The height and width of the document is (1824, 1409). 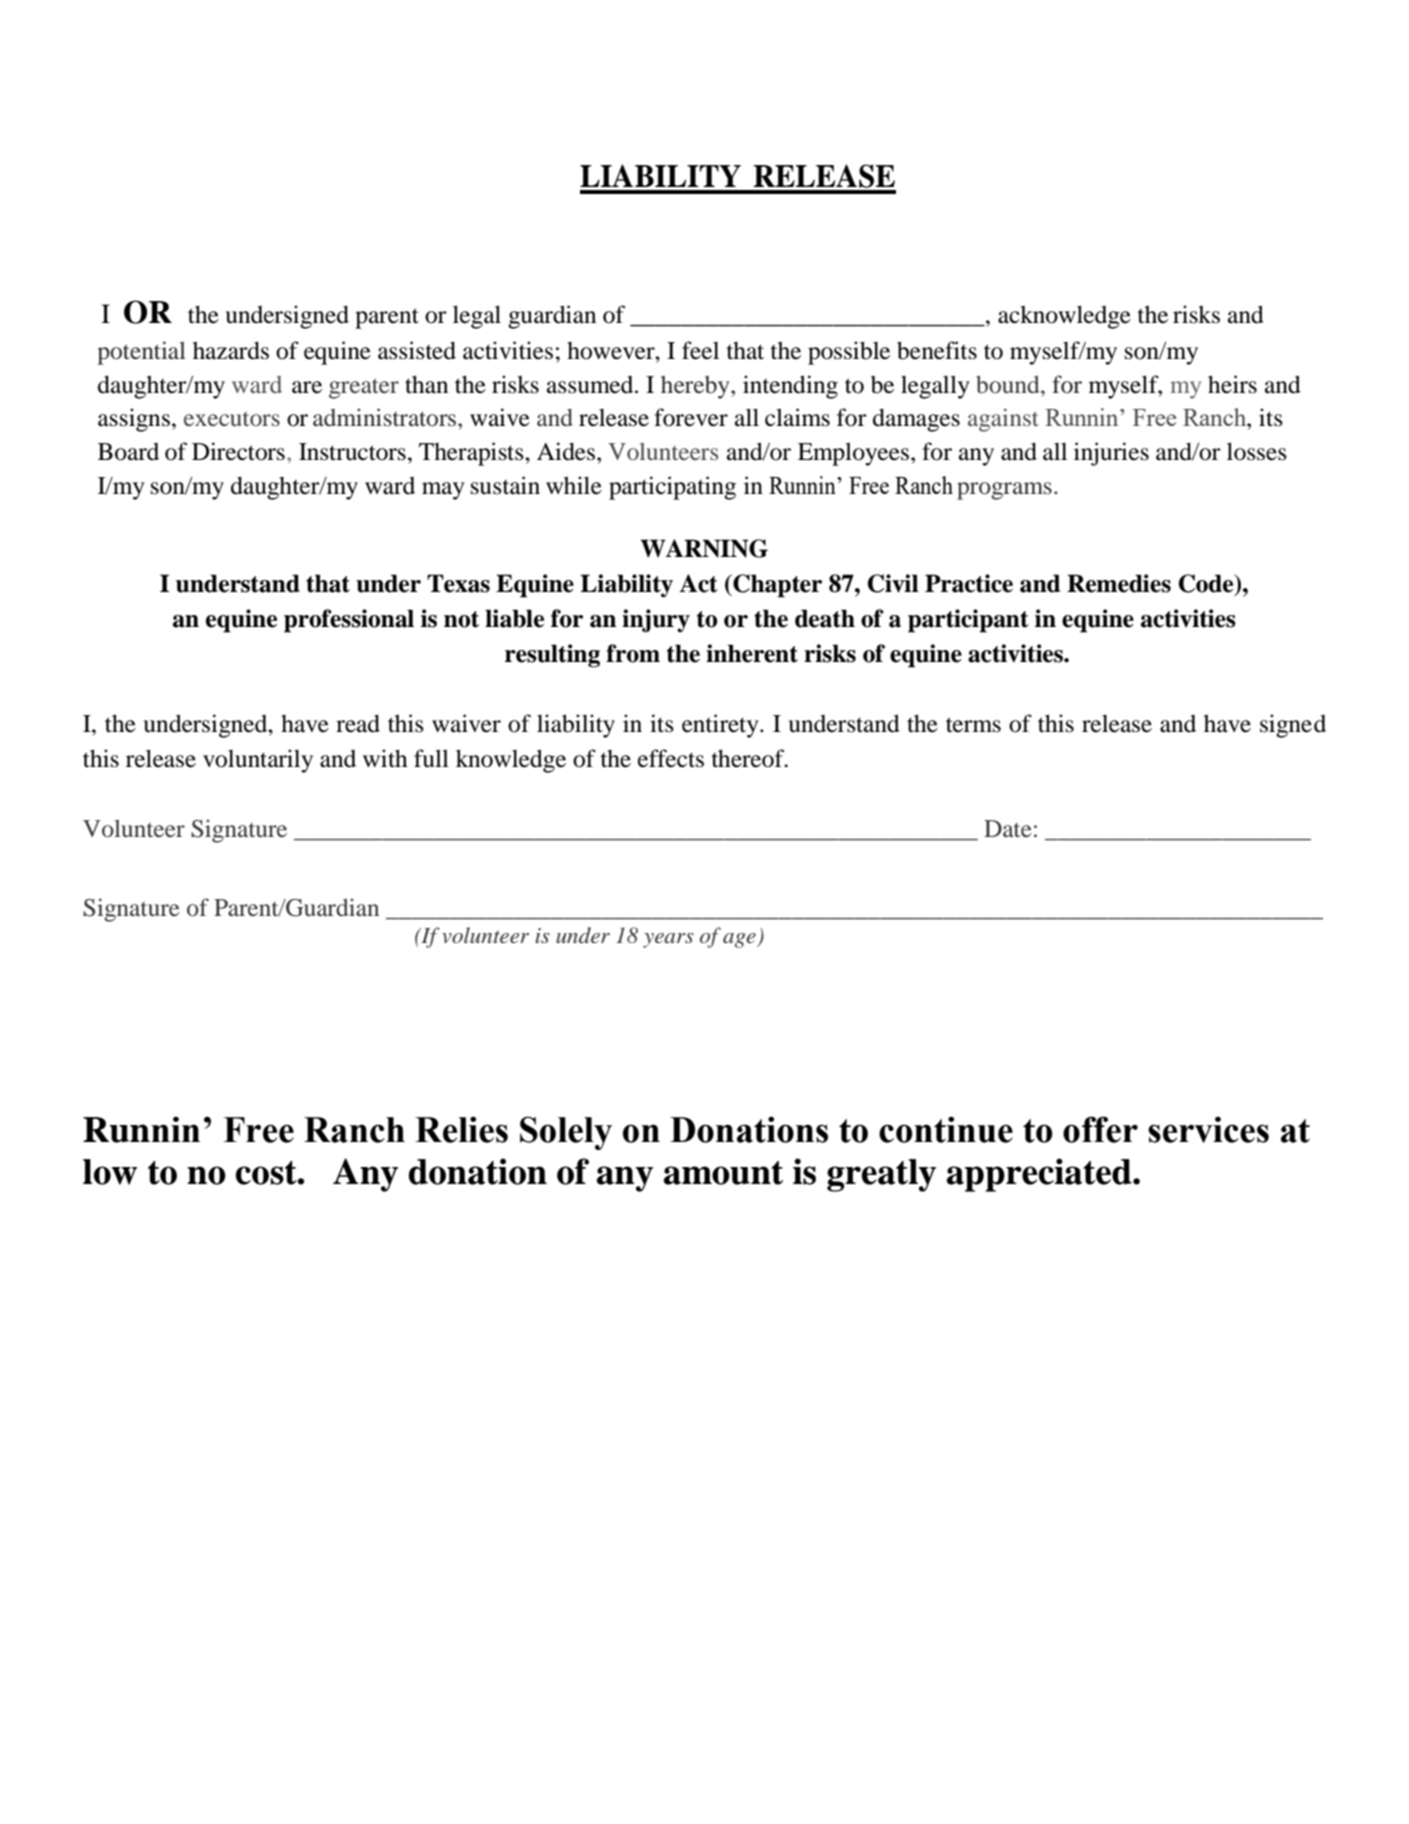 I want to click on WARNING, so click(x=704, y=548).
